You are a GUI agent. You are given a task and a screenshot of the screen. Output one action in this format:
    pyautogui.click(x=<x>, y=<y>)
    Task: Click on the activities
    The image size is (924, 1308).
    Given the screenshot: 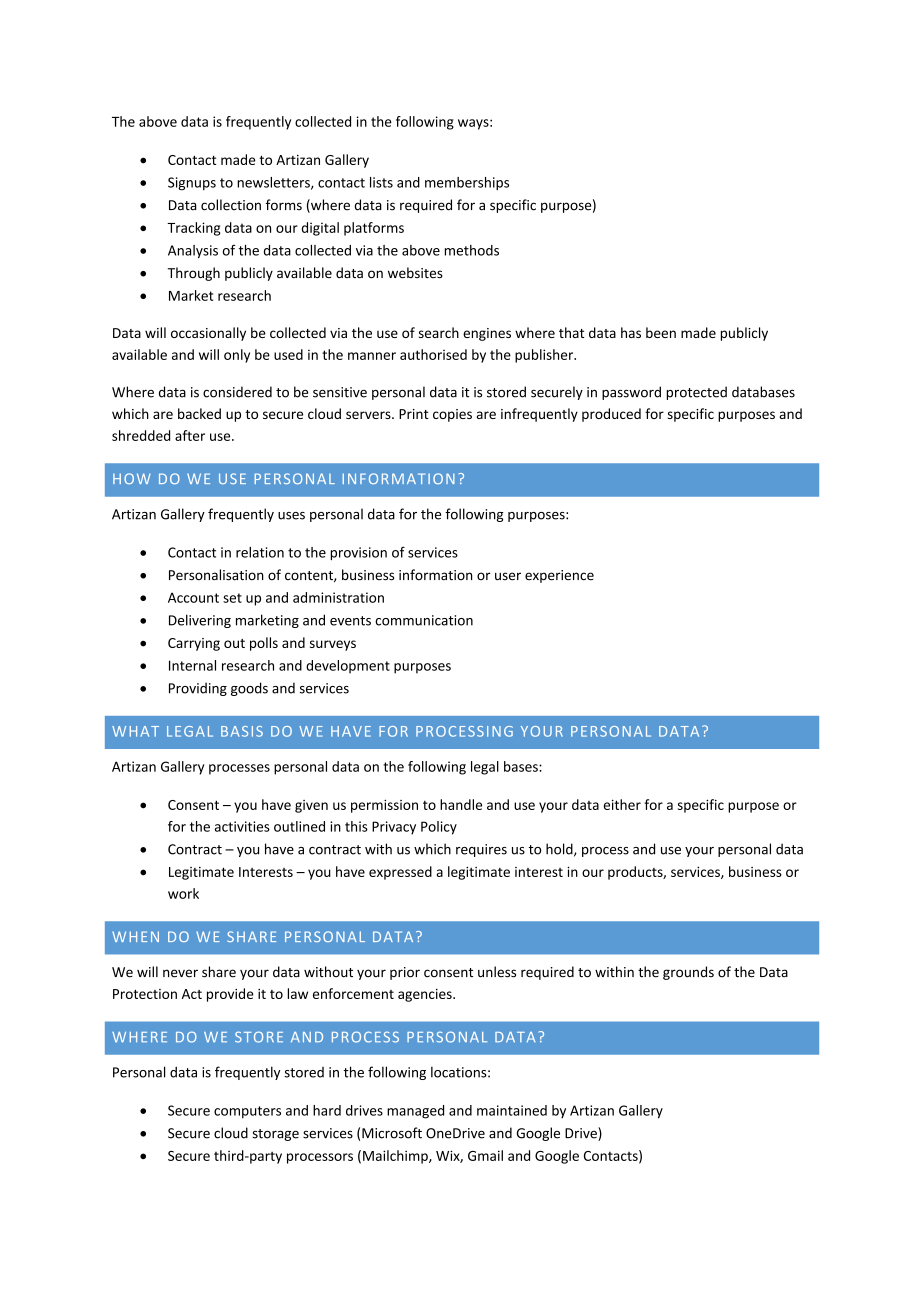 What is the action you would take?
    pyautogui.click(x=242, y=826)
